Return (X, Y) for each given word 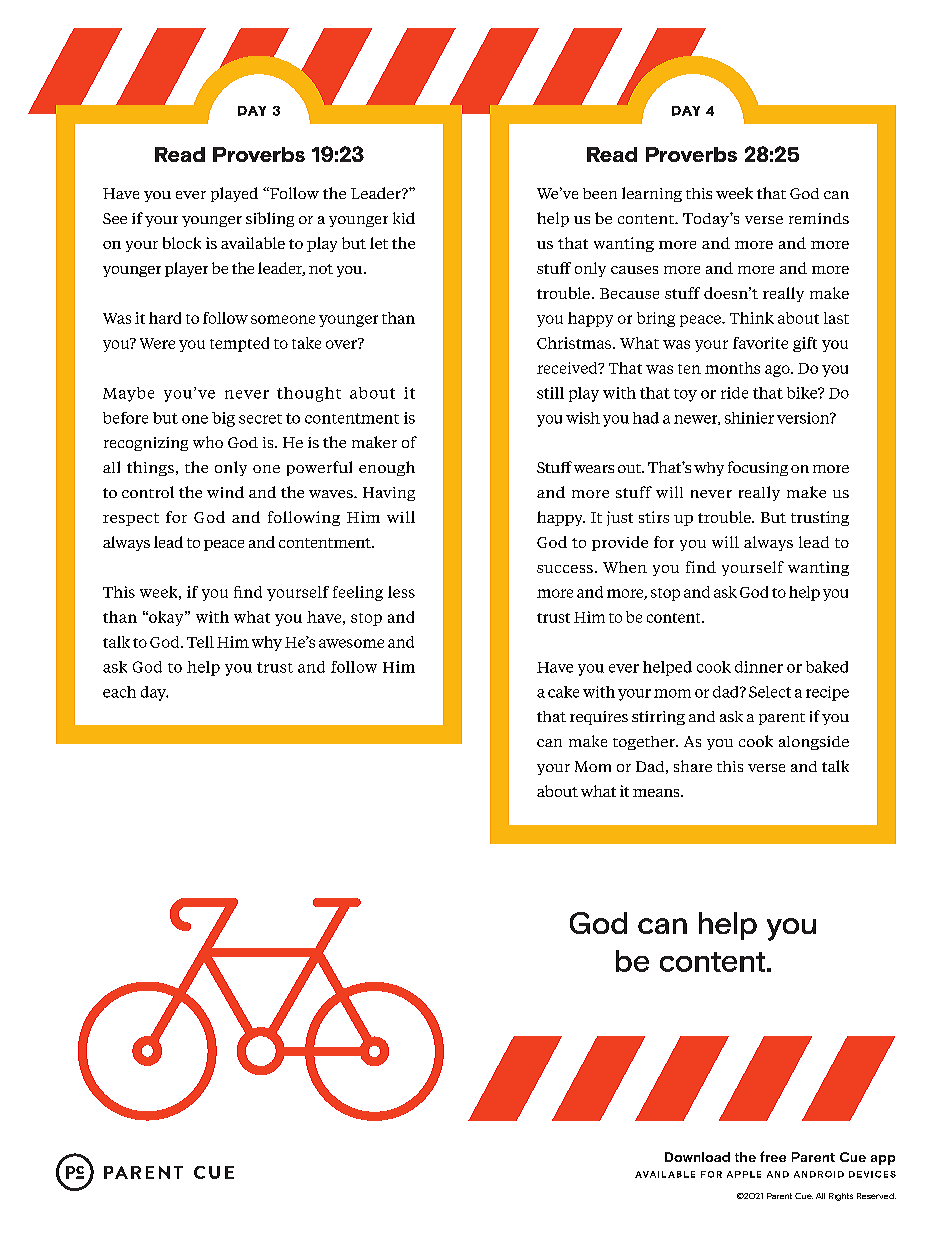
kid (404, 218)
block (182, 243)
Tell (200, 642)
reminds (819, 218)
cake (563, 692)
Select (770, 692)
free (773, 1156)
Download (697, 1157)
